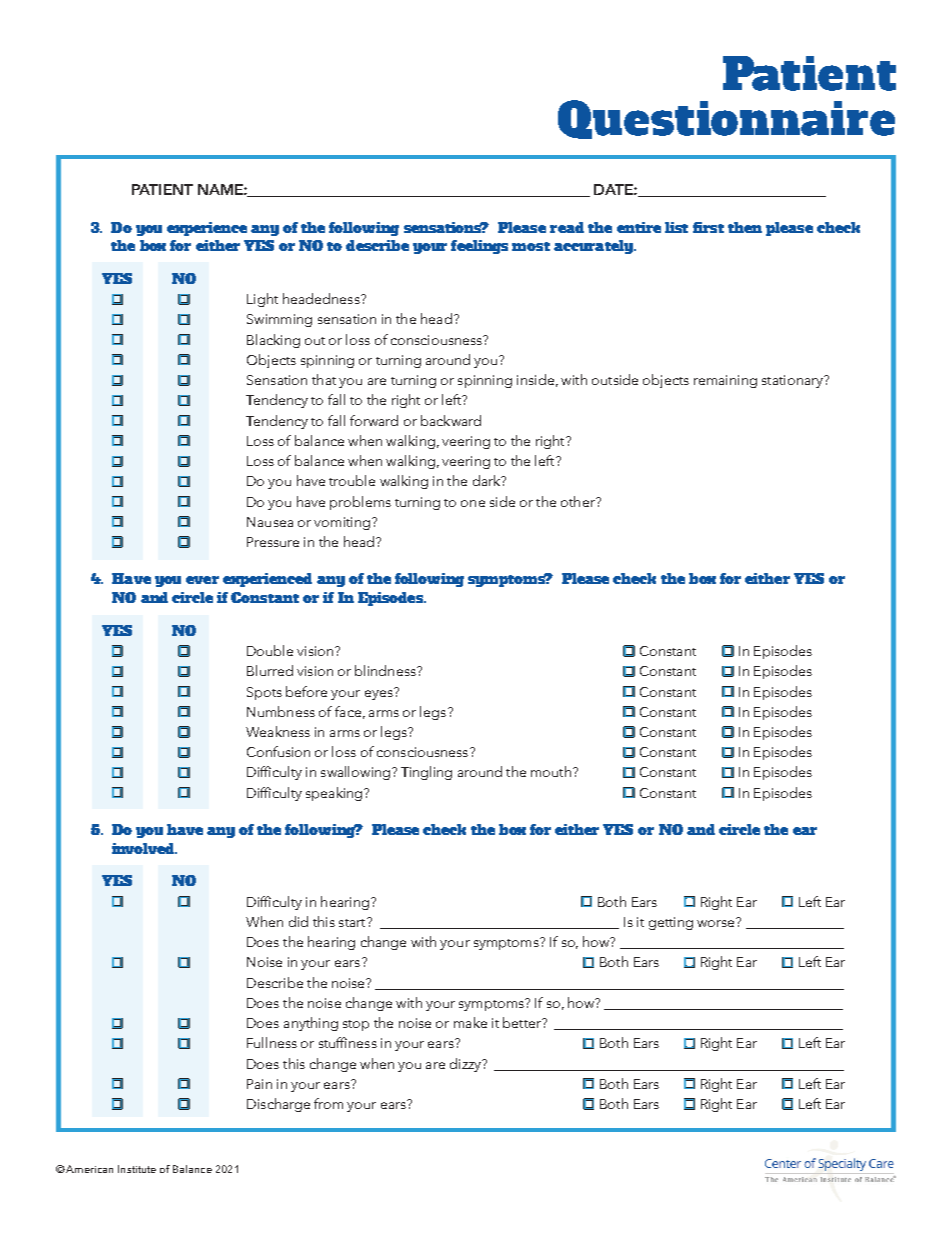  I want to click on feelings, so click(479, 247).
